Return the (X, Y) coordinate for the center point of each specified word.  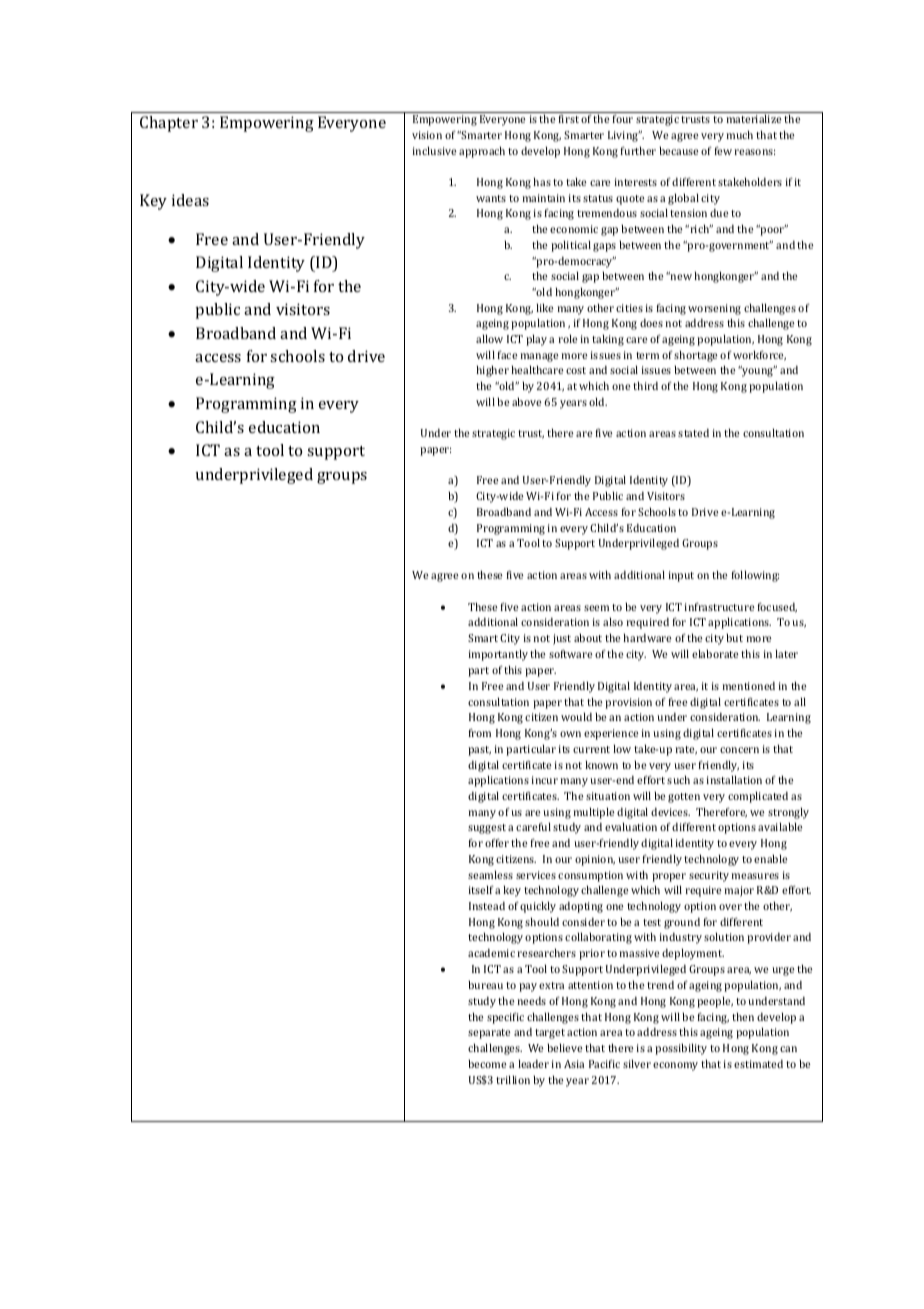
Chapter (169, 124)
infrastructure (719, 606)
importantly (498, 655)
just (562, 639)
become (487, 1063)
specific (505, 1018)
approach (482, 152)
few (723, 150)
